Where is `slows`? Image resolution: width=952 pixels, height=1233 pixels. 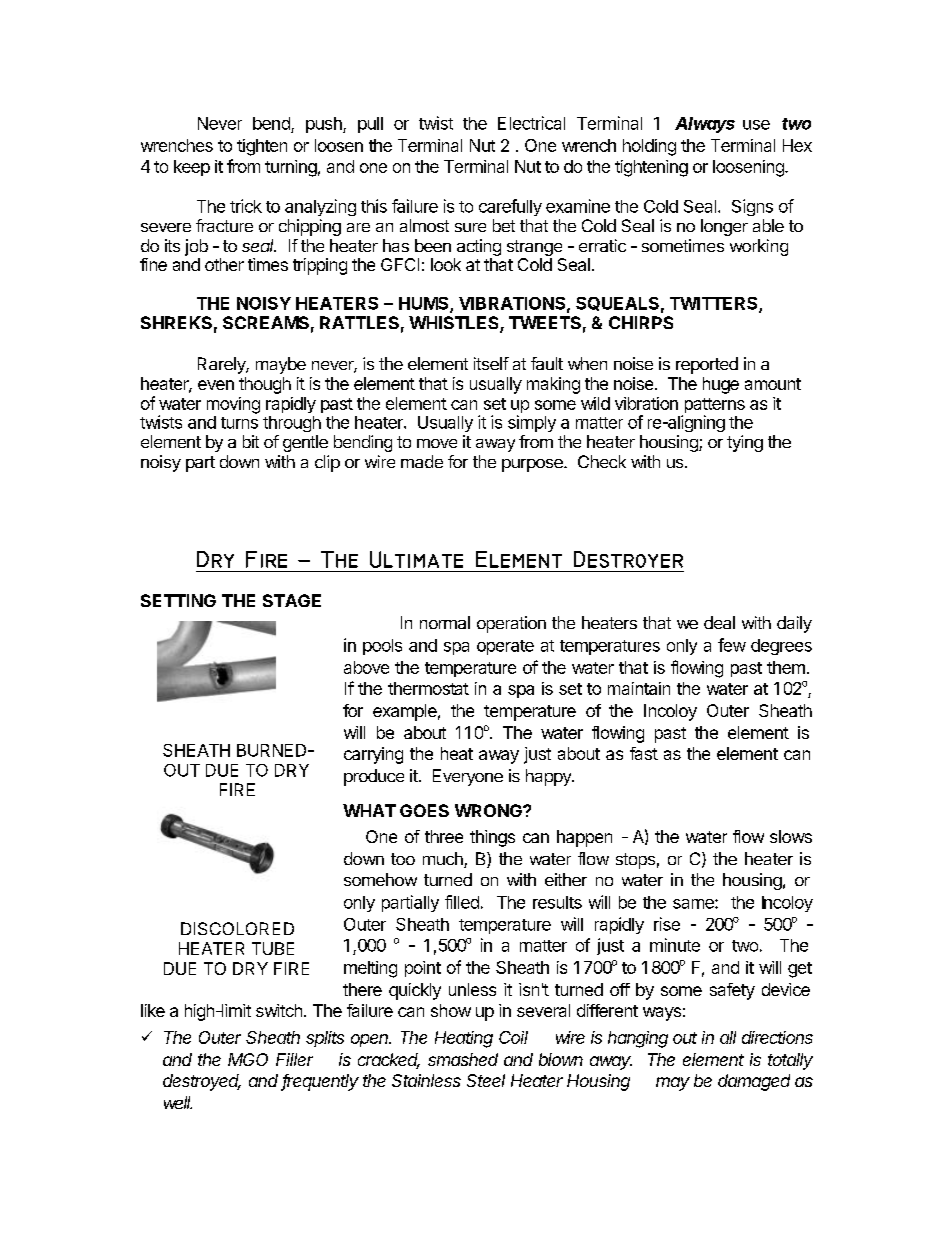 slows is located at coordinates (791, 836).
